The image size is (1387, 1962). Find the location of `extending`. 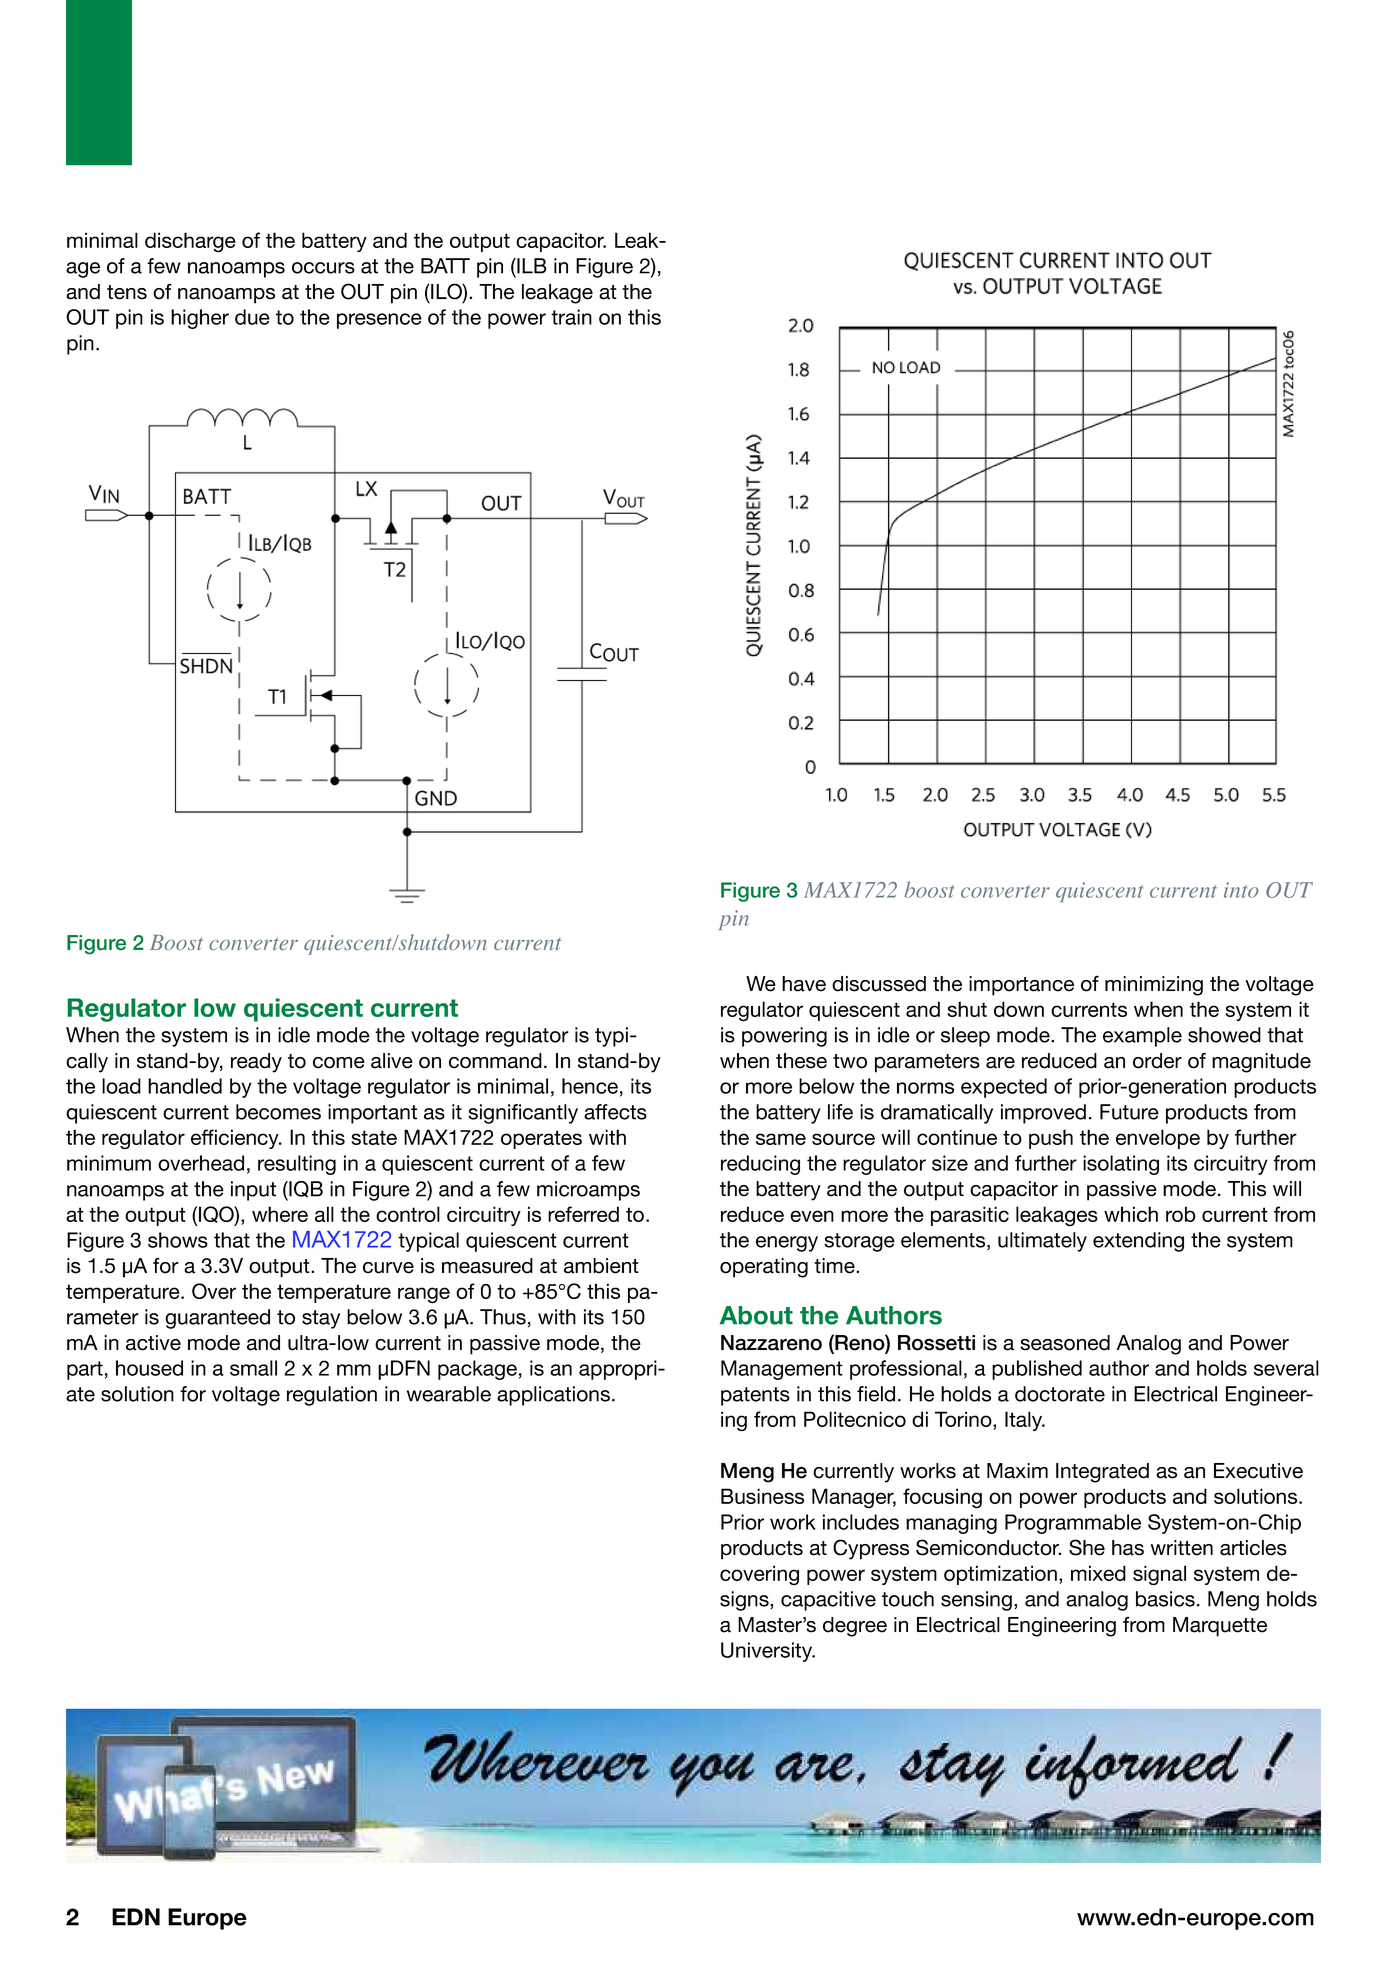

extending is located at coordinates (1138, 1242).
